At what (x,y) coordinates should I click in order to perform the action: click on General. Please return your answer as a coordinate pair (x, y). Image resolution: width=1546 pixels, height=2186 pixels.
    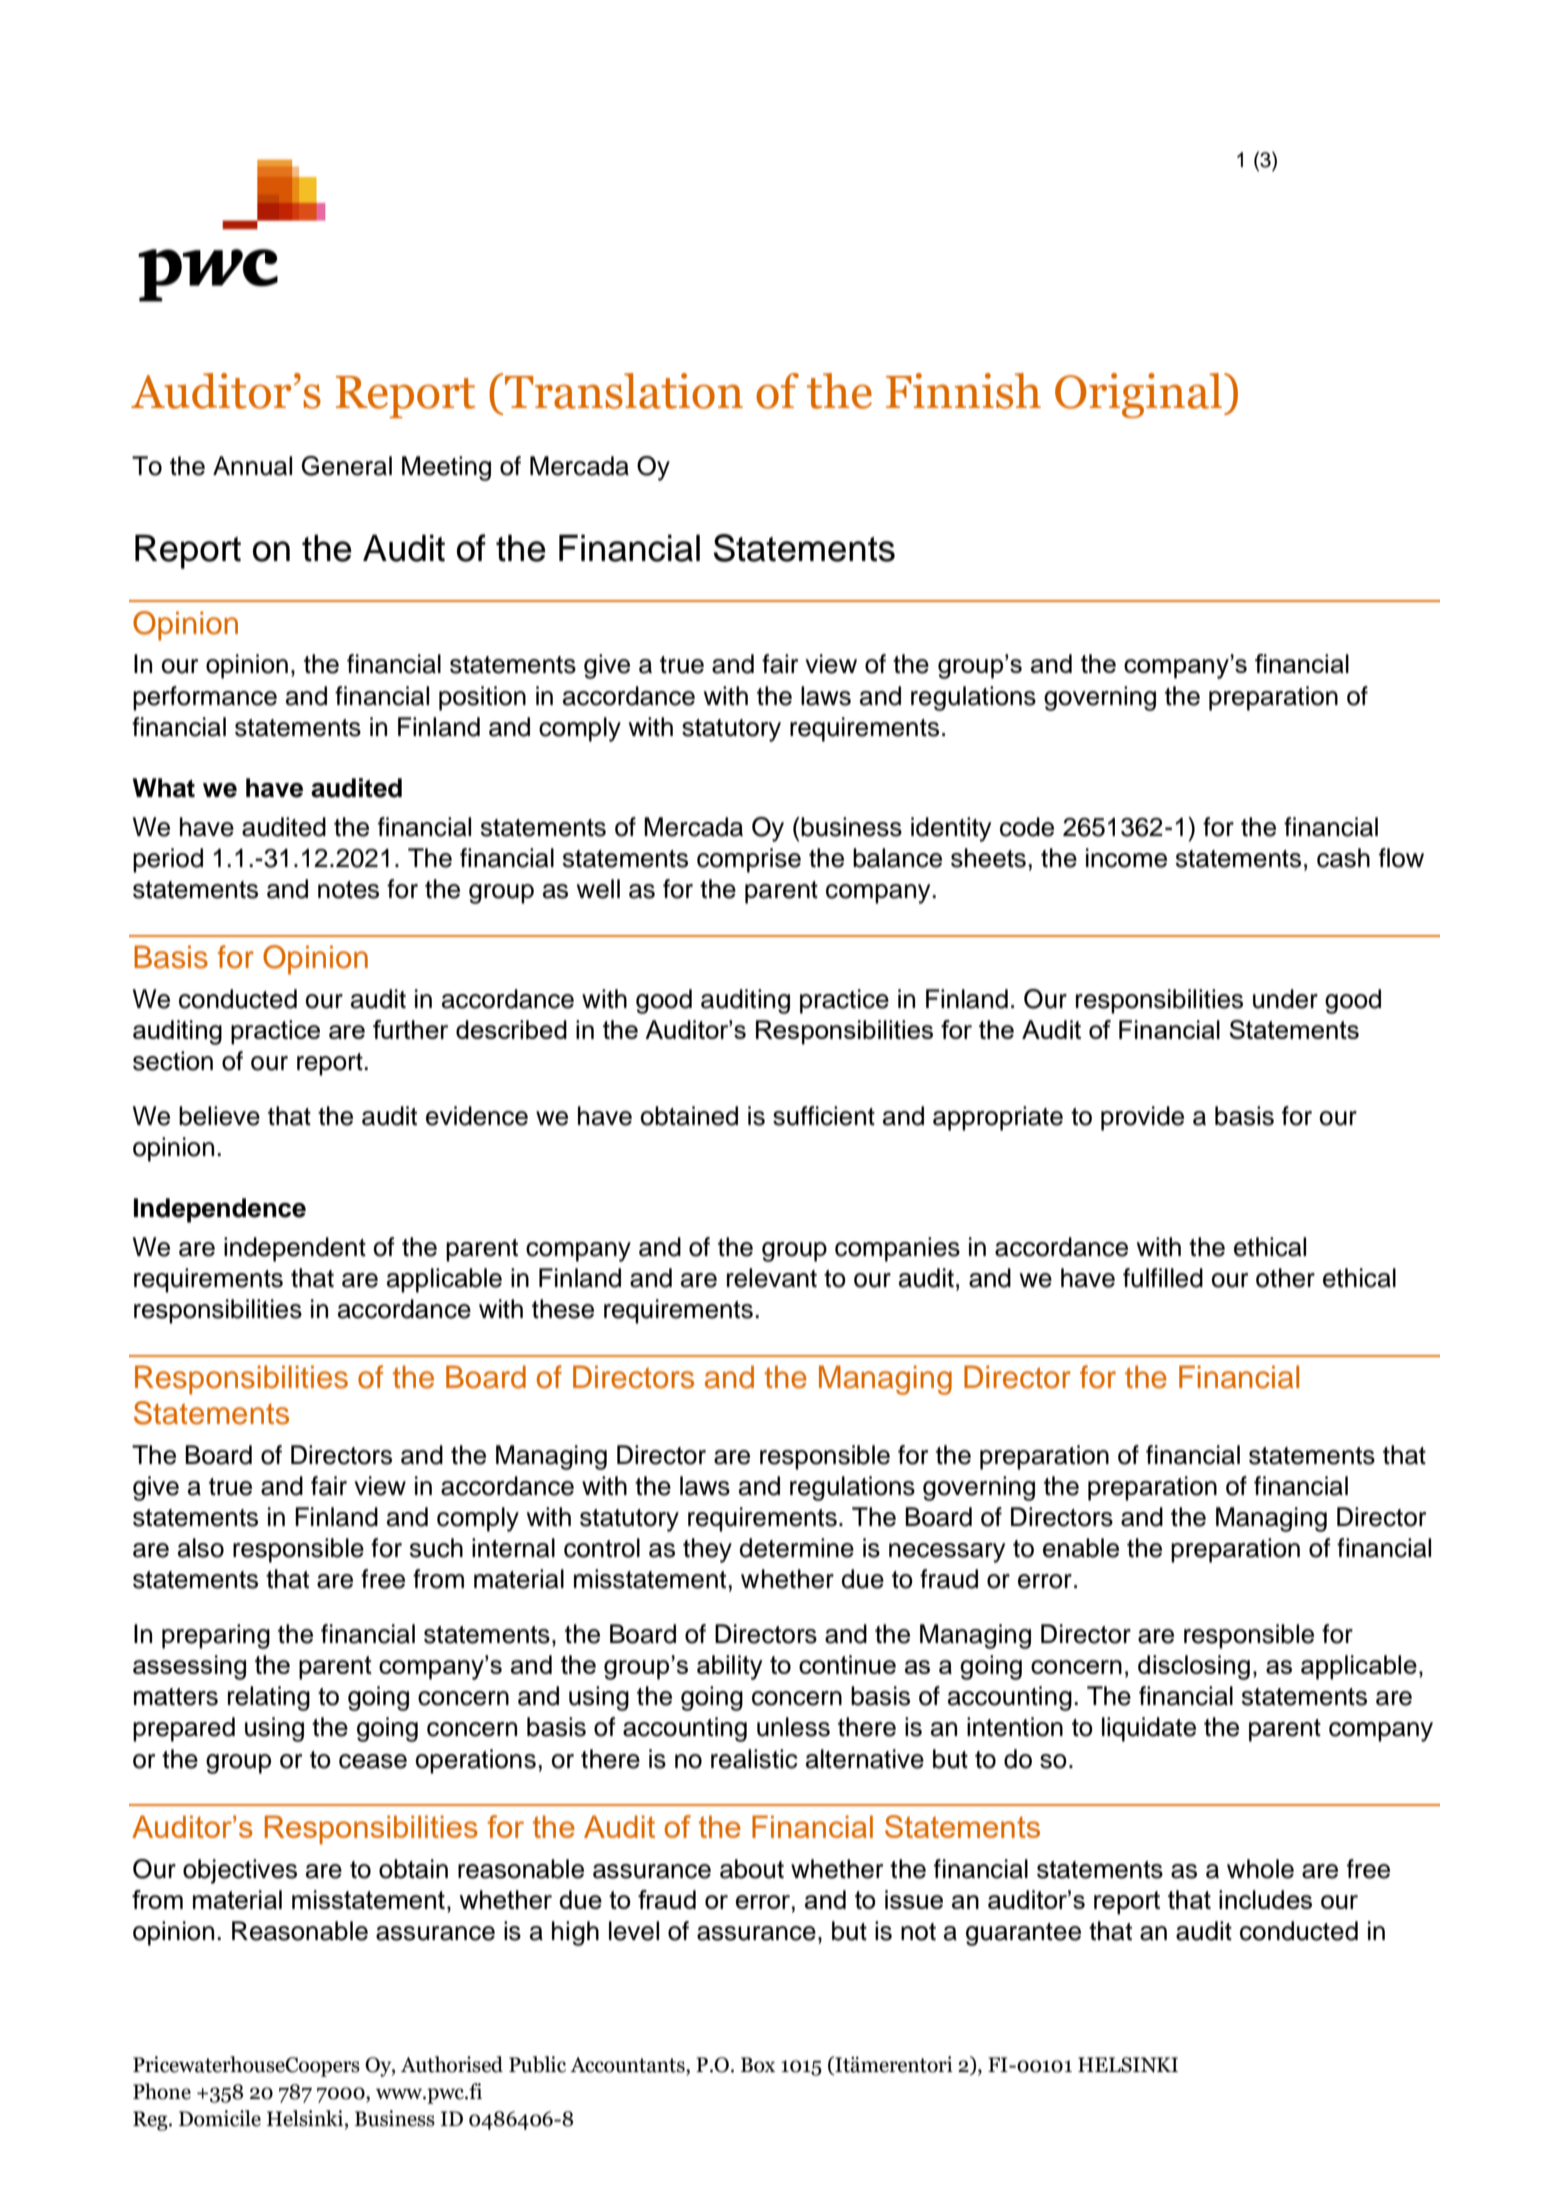
    Looking at the image, I should click on (347, 466).
